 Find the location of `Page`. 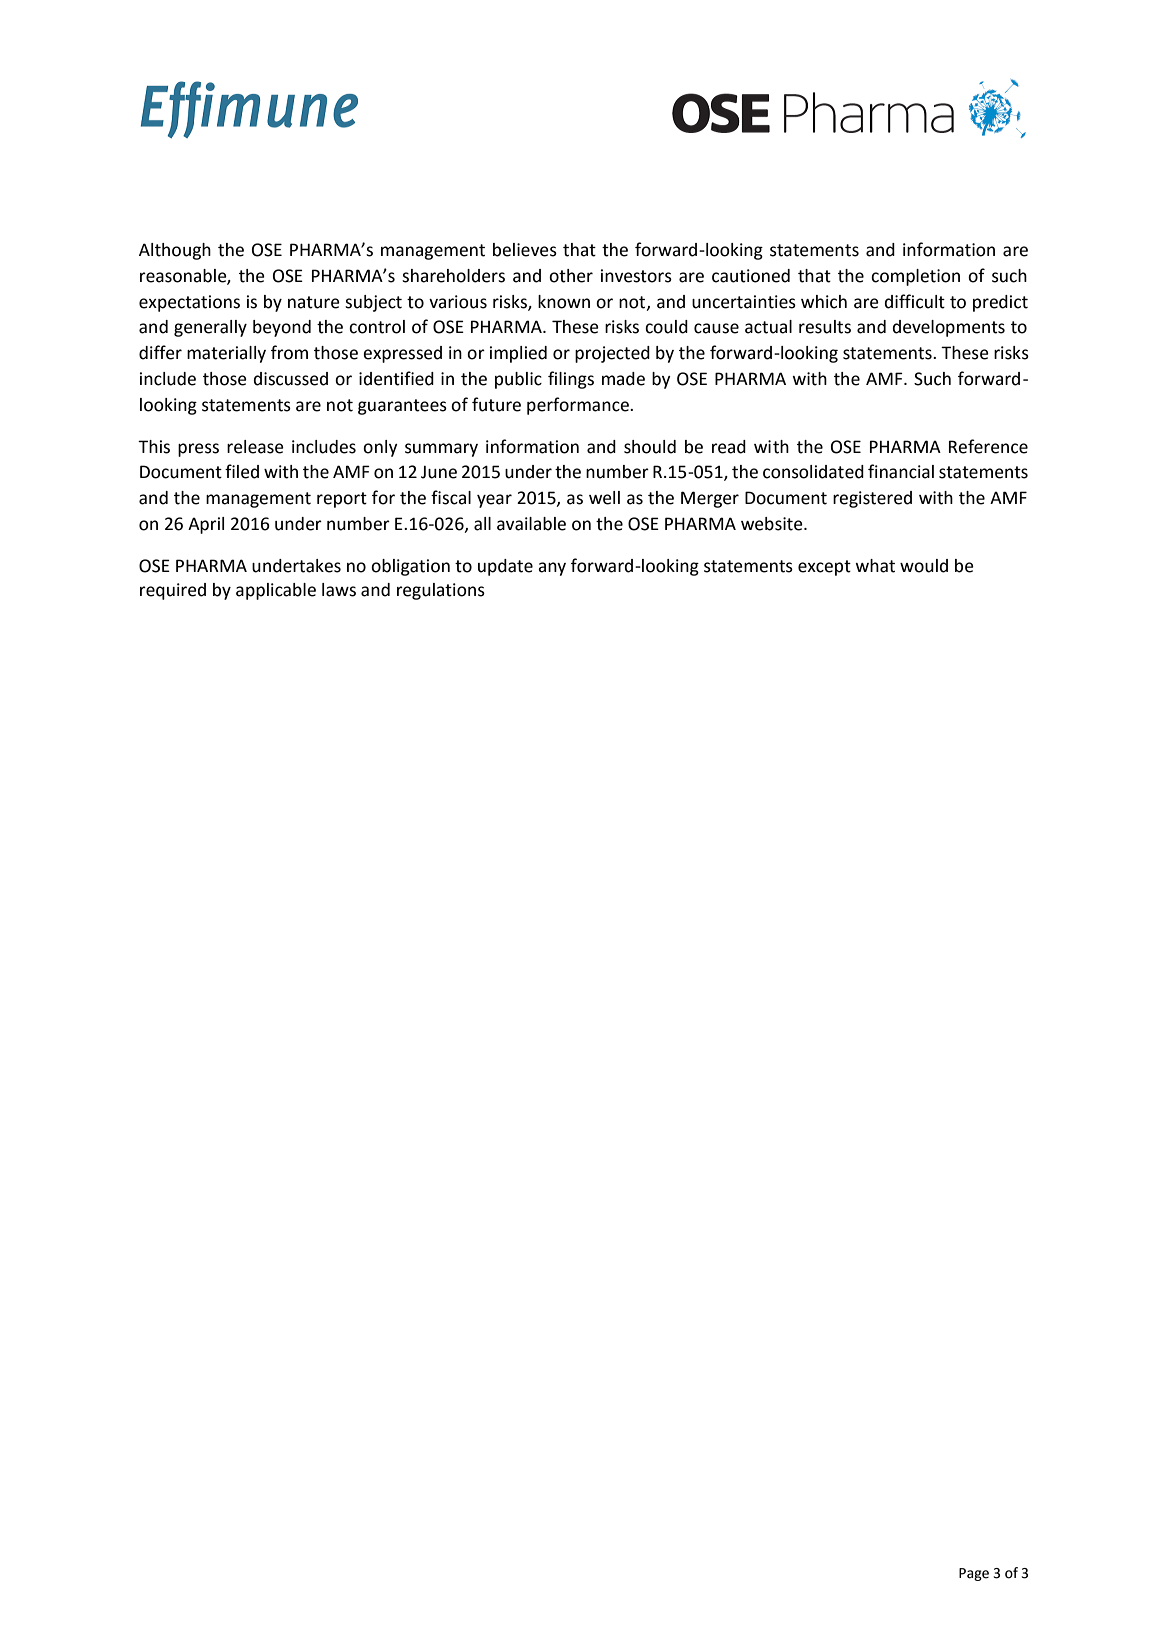

Page is located at coordinates (974, 1574).
